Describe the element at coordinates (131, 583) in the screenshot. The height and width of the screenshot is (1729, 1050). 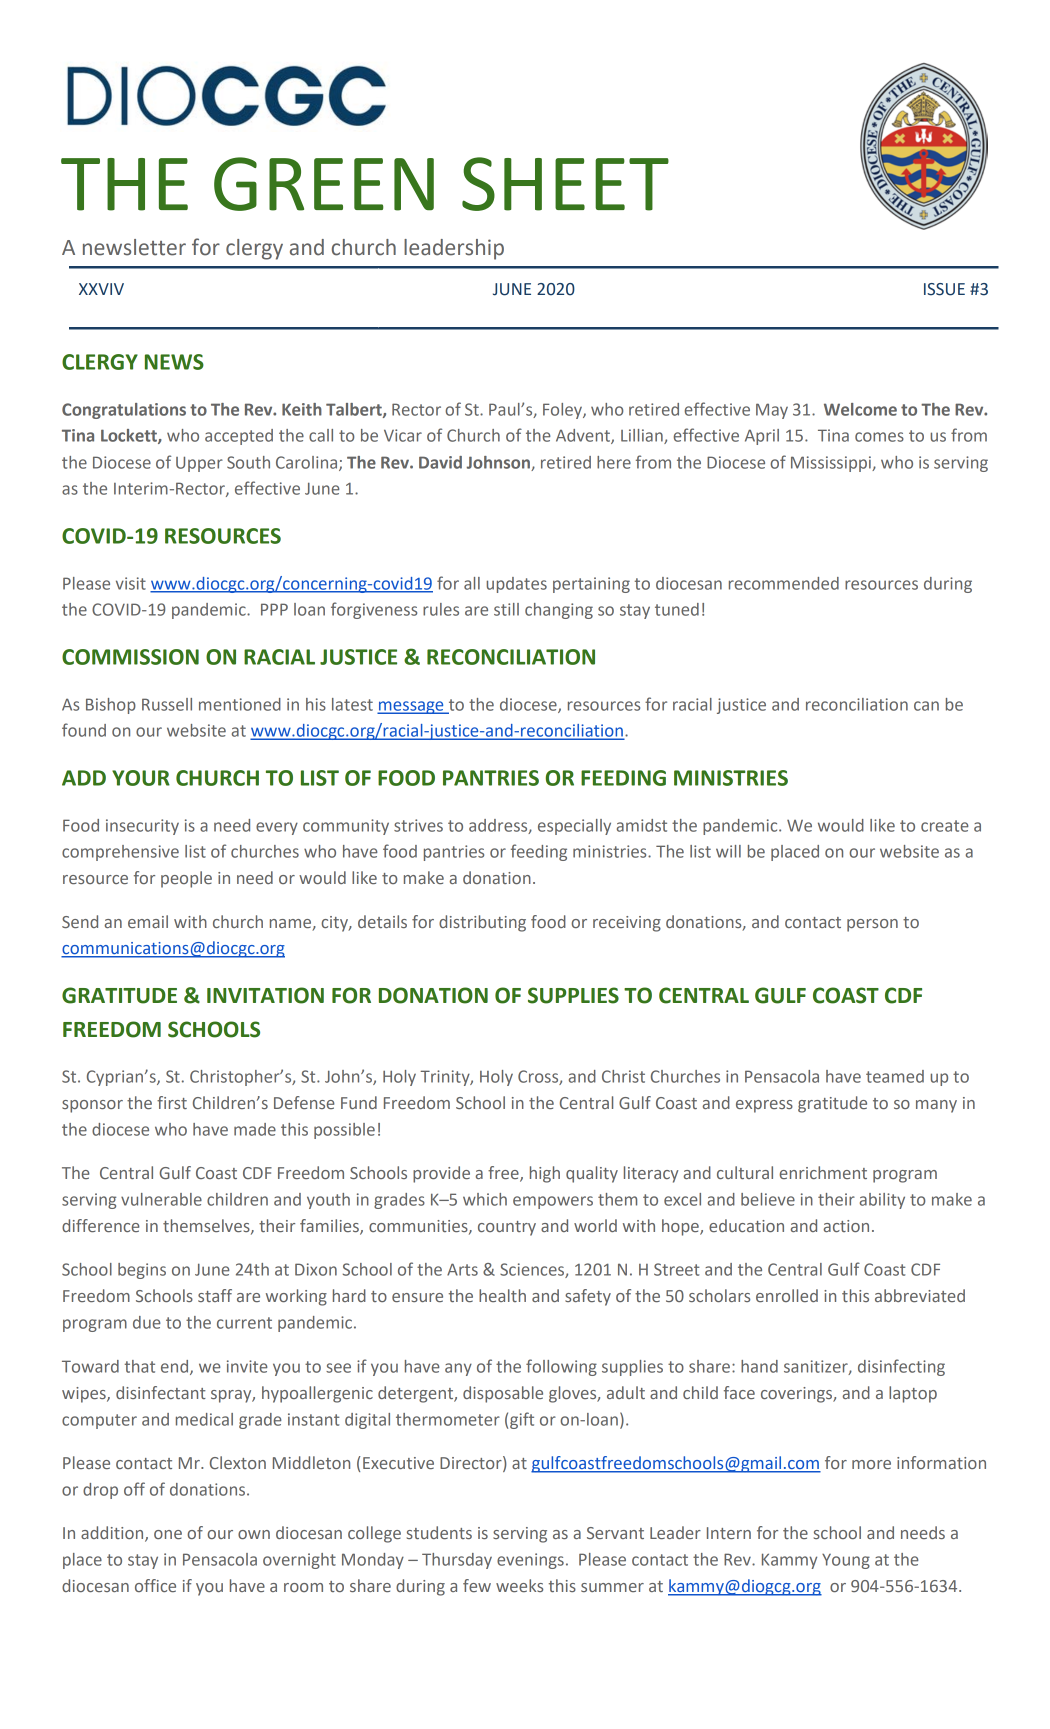
I see `visit` at that location.
